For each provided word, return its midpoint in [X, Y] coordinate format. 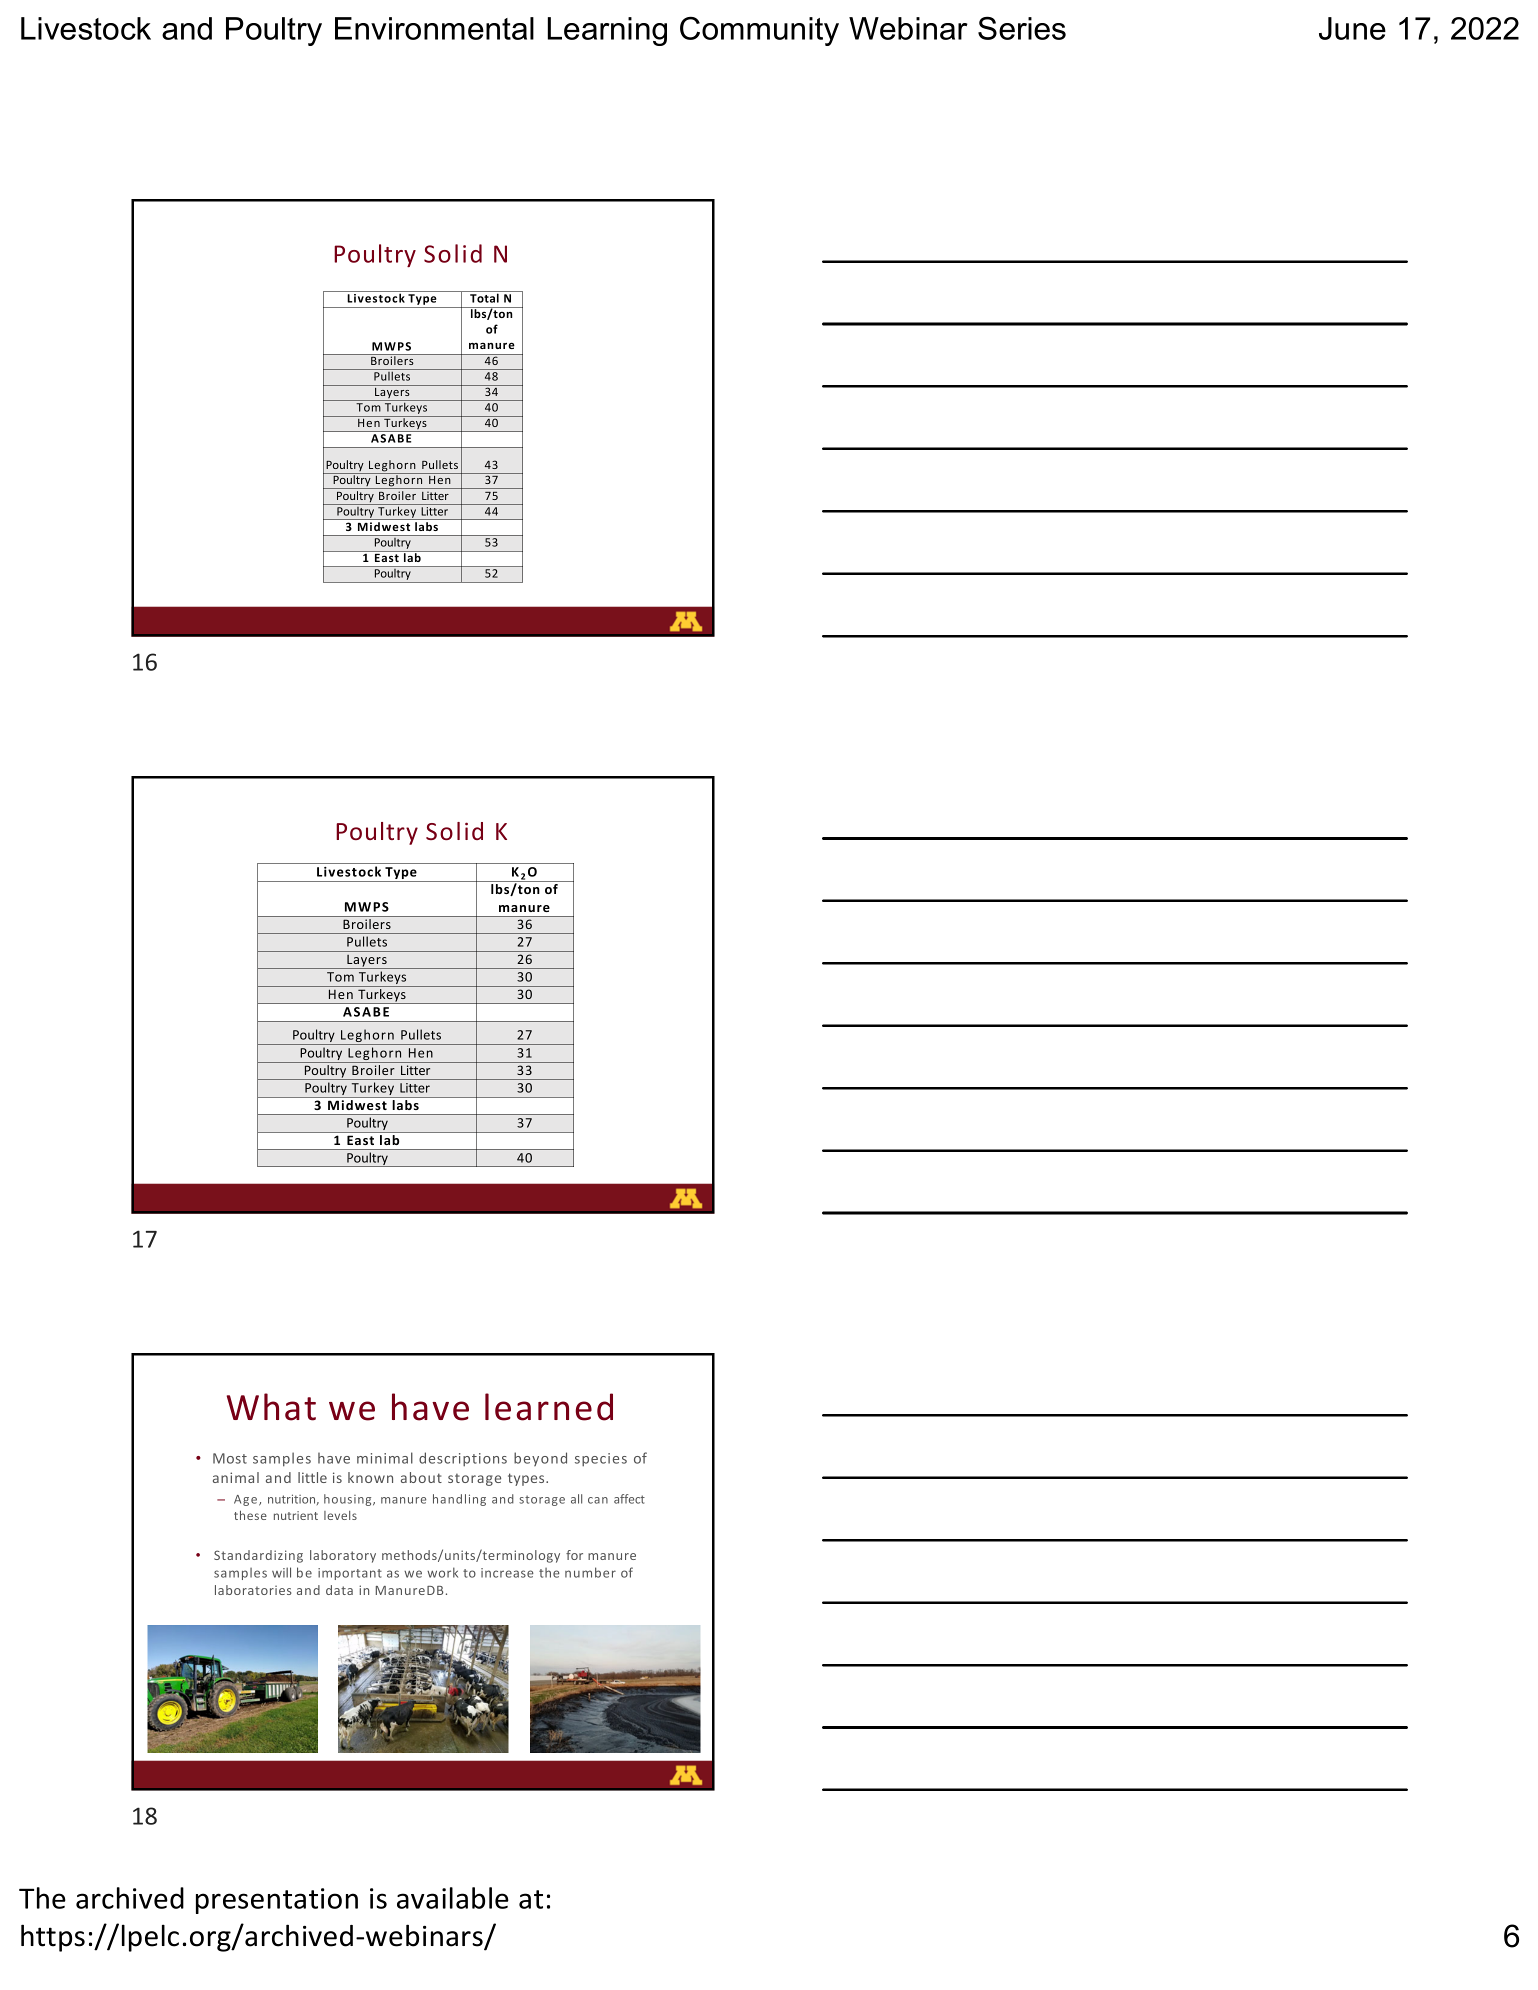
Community [759, 31]
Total [484, 298]
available [453, 1898]
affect [629, 1499]
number [590, 1572]
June [1352, 28]
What [271, 1407]
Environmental [434, 28]
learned [549, 1407]
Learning [607, 31]
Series [1022, 28]
